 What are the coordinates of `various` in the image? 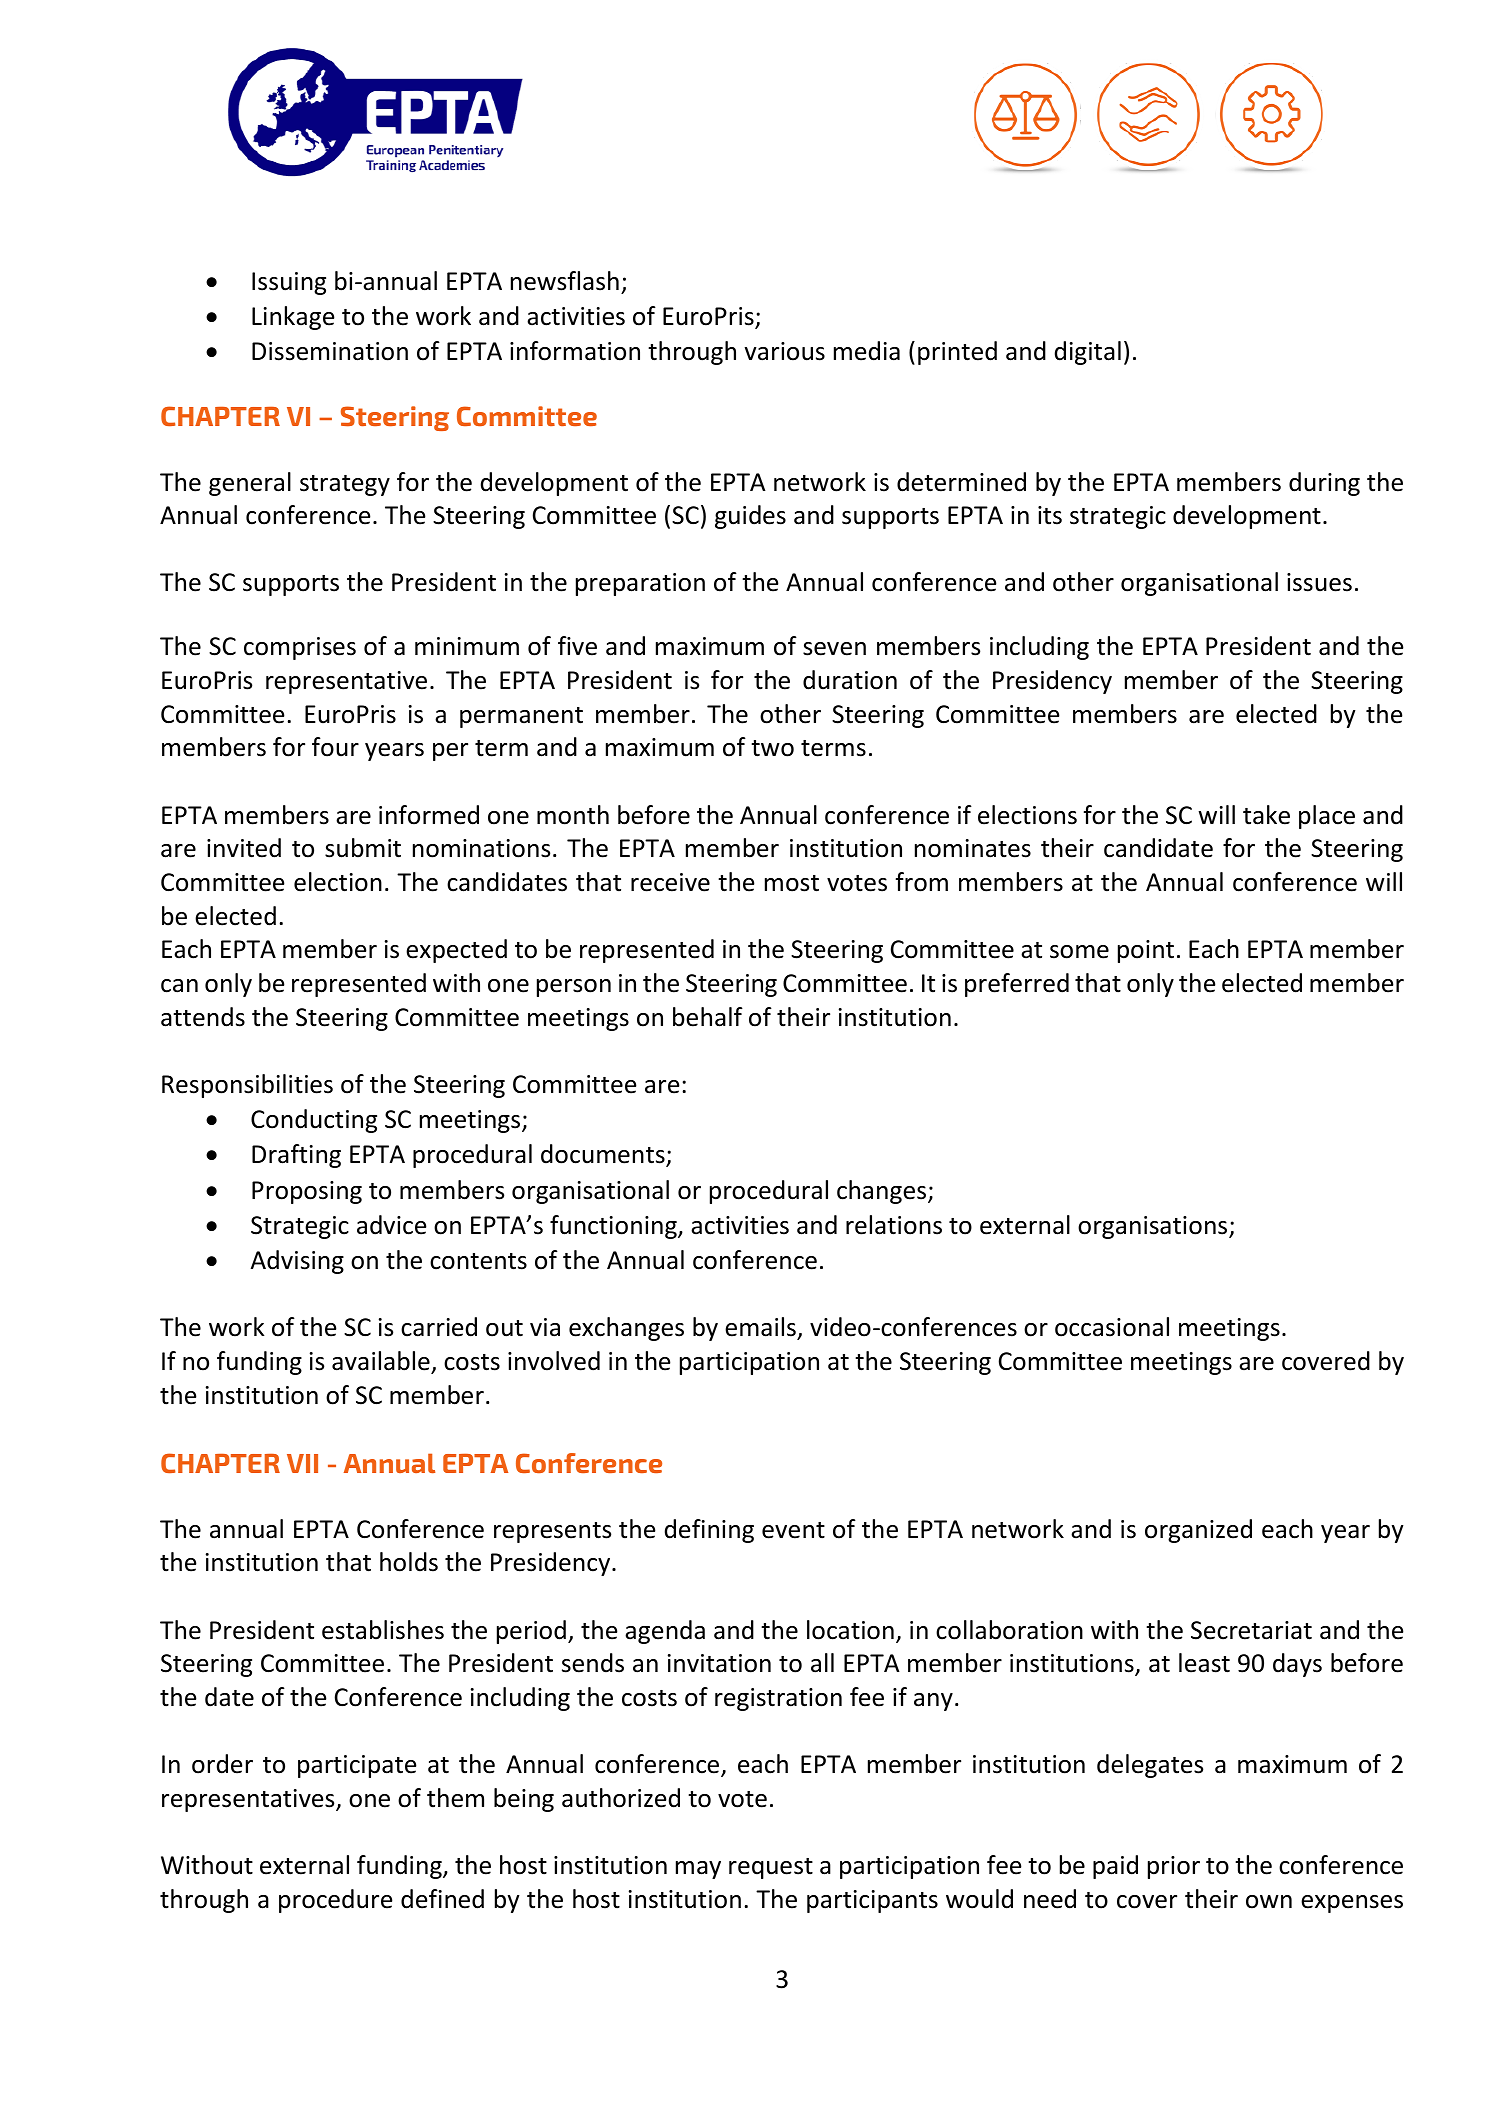 It's located at (785, 351).
